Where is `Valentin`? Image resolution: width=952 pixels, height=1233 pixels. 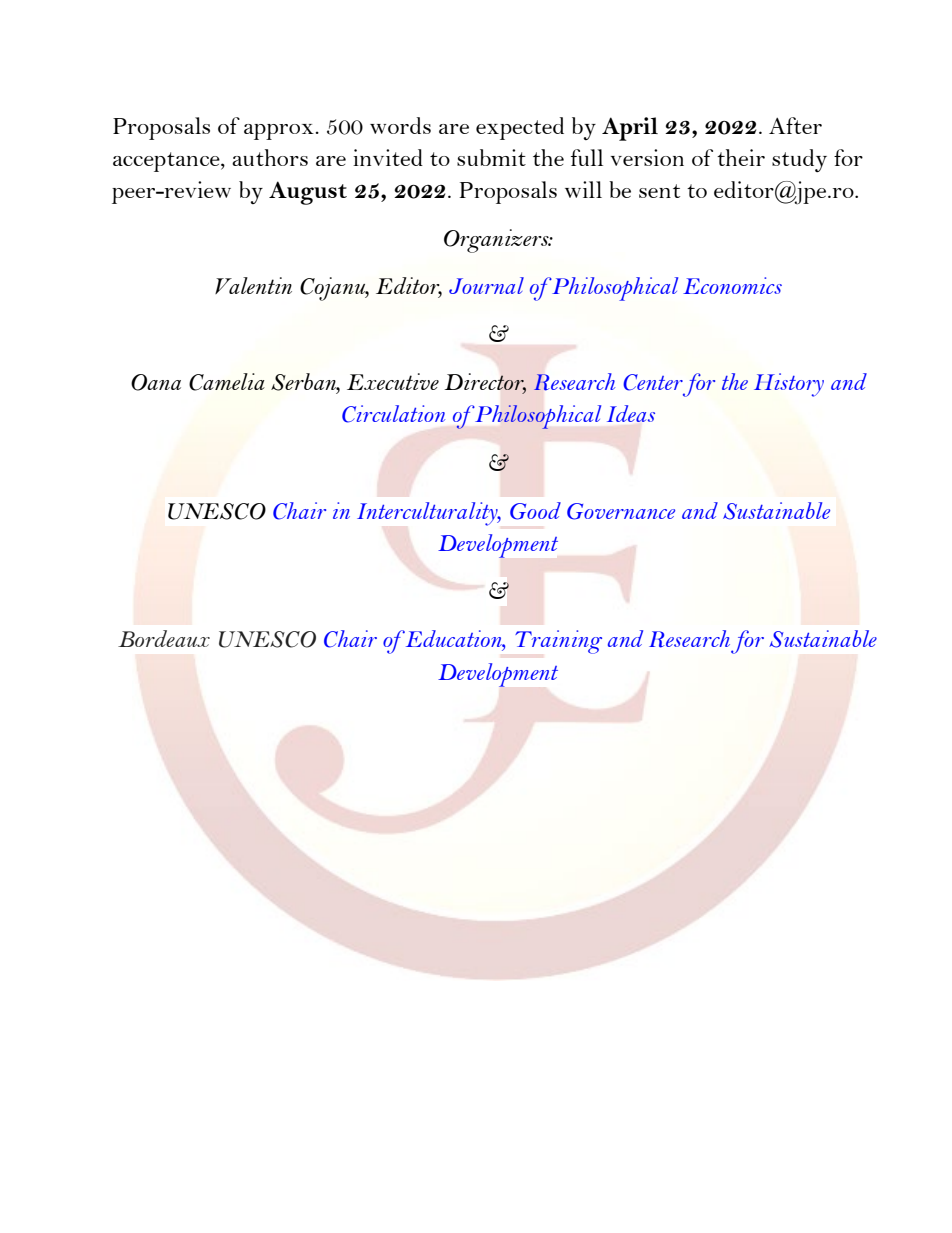
Valentin is located at coordinates (253, 285).
